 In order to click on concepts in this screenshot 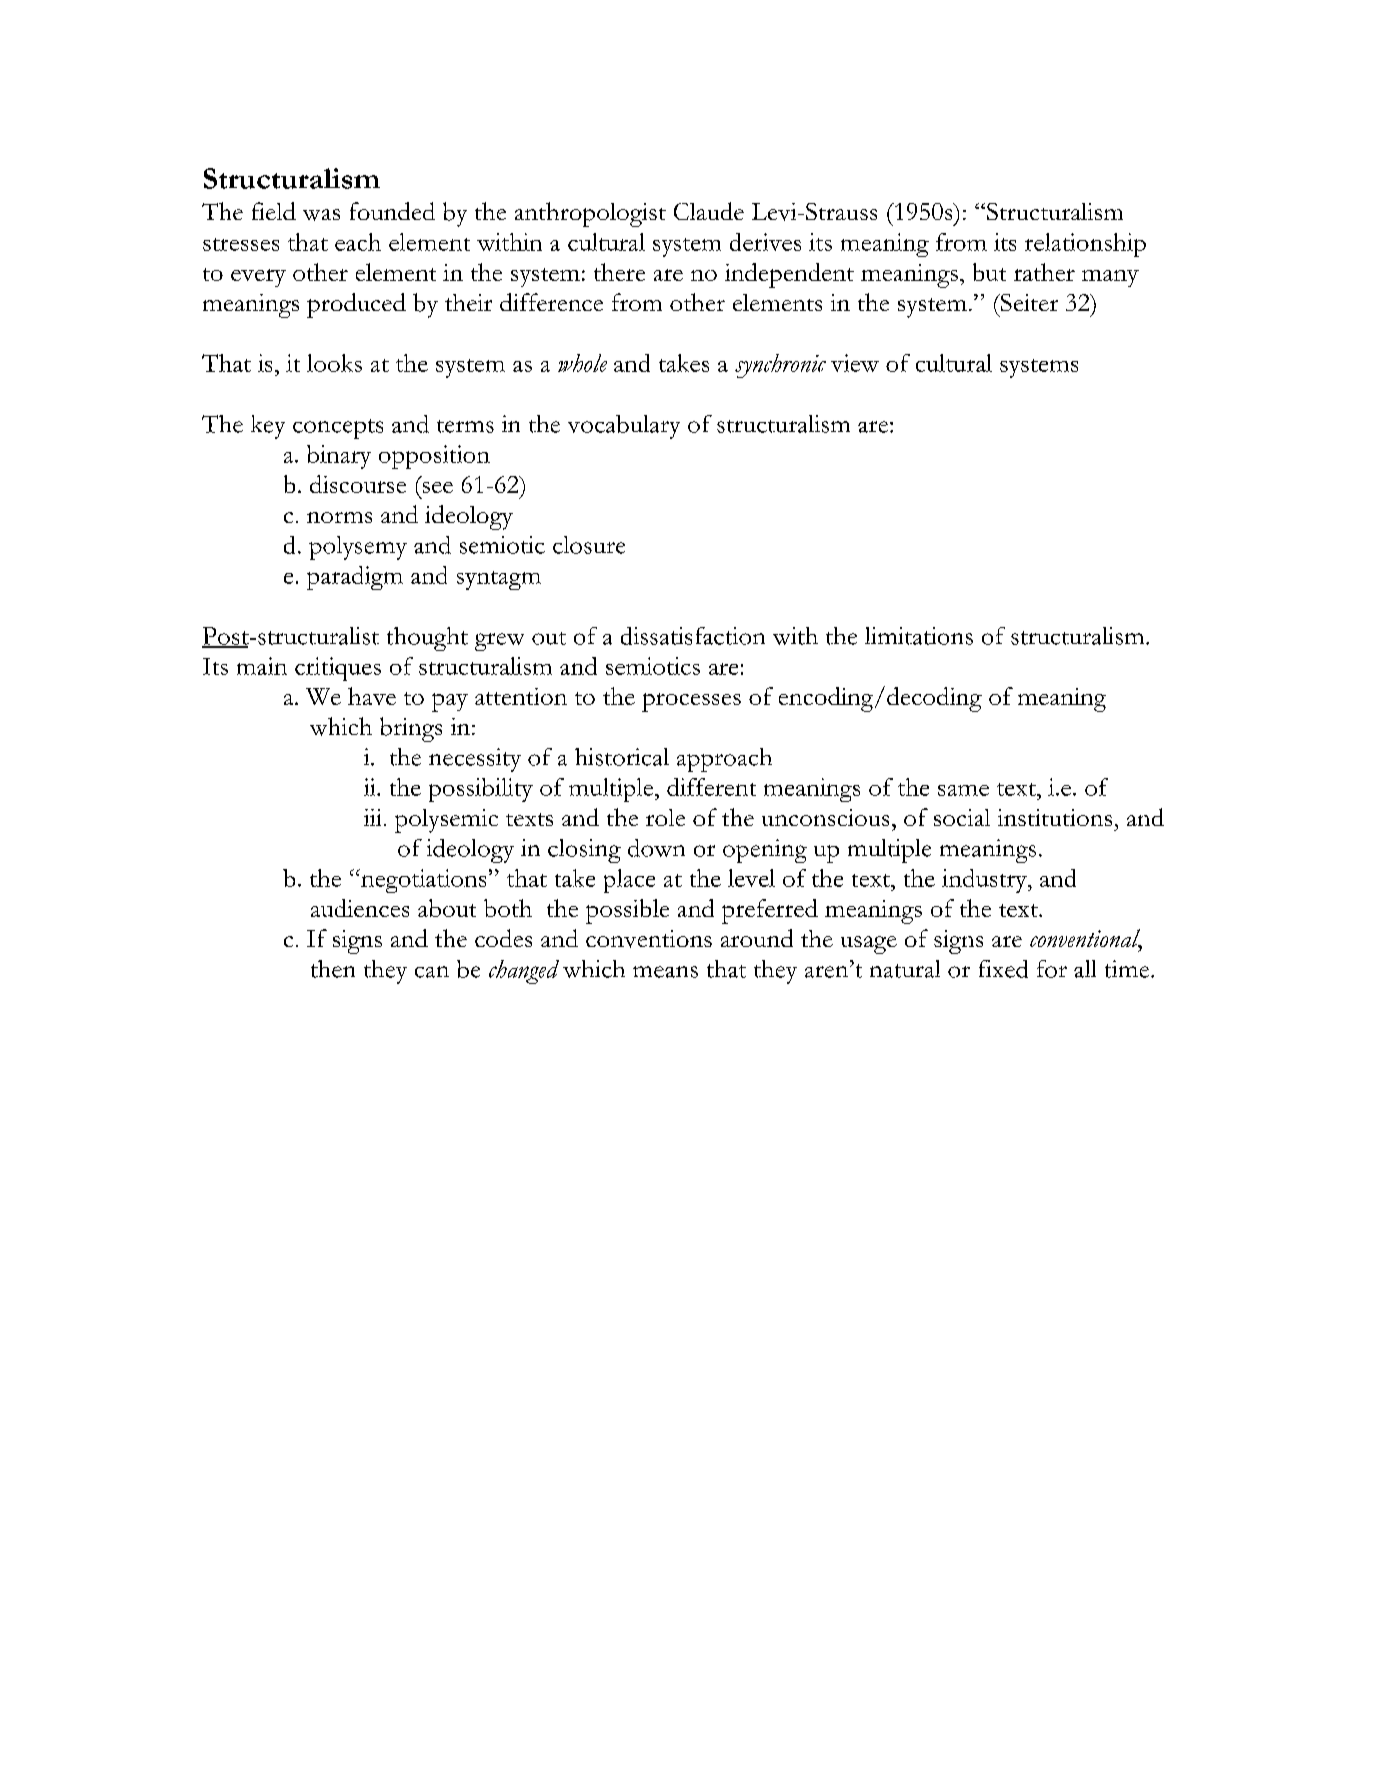, I will do `click(338, 429)`.
